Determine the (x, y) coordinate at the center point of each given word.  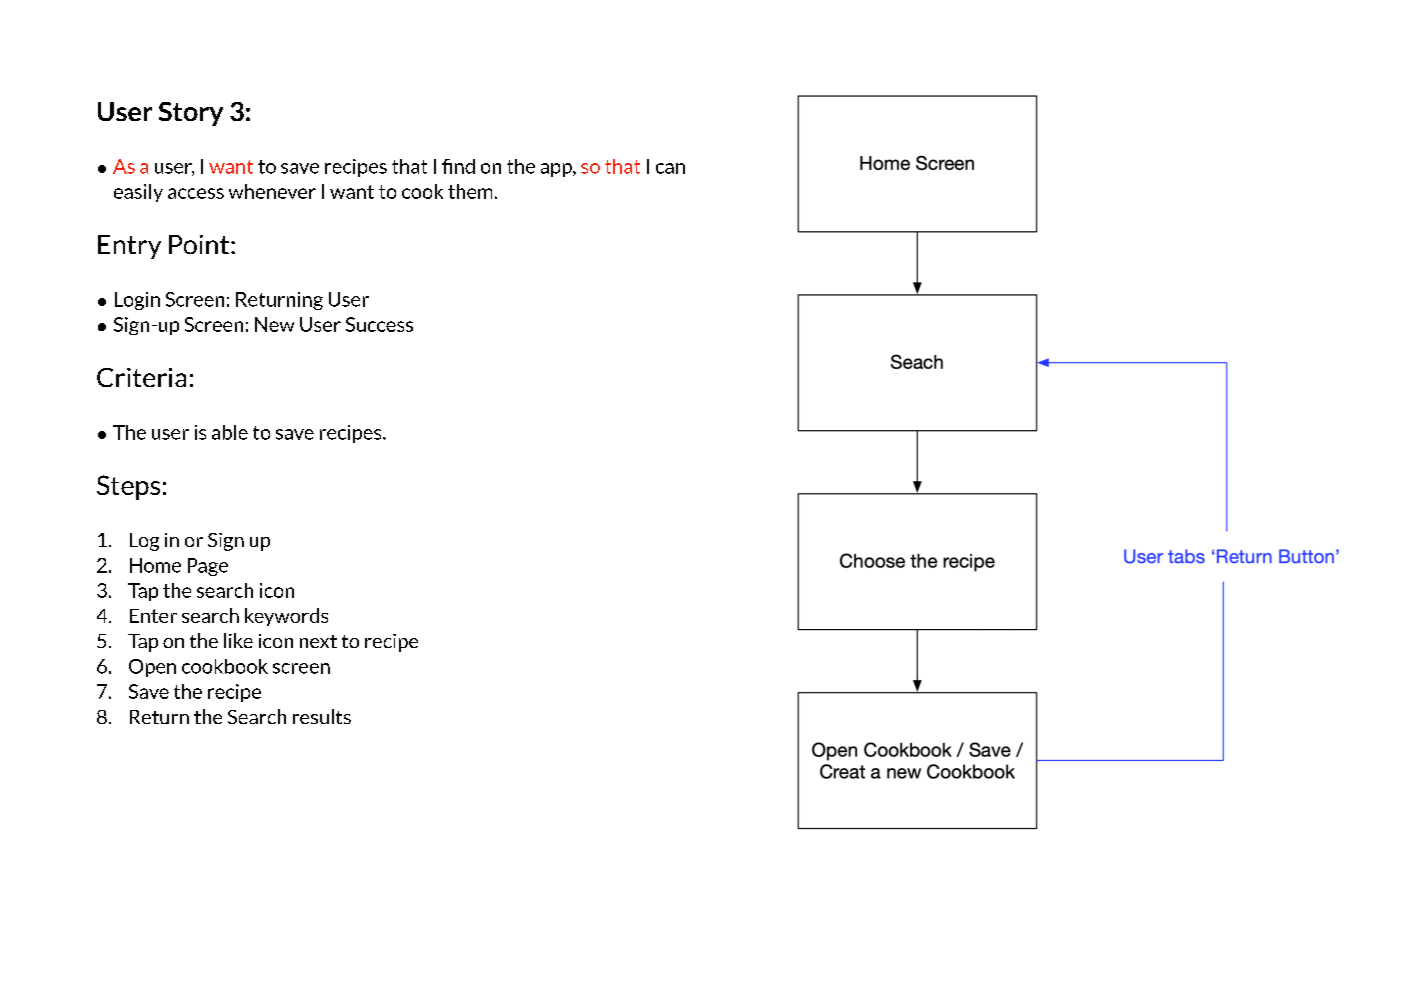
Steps (128, 487)
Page (208, 567)
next (318, 641)
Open (152, 668)
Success (379, 324)
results (322, 716)
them (470, 191)
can (670, 168)
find (458, 166)
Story (191, 114)
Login (137, 301)
